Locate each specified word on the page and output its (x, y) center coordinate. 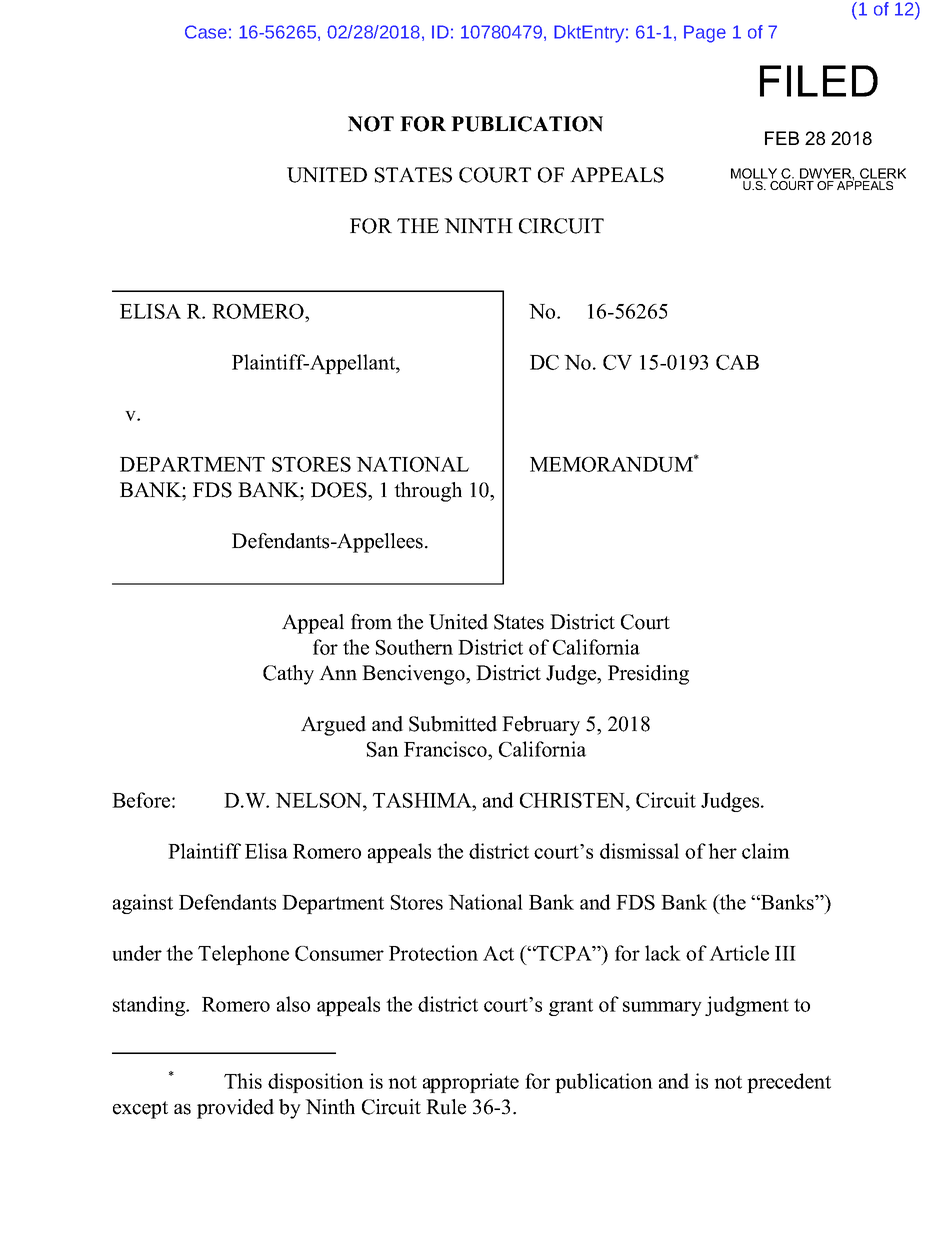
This (243, 1081)
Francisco (446, 750)
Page (705, 34)
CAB (737, 362)
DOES (340, 490)
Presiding (648, 675)
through (428, 492)
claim (766, 851)
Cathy (288, 675)
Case (206, 32)
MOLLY (754, 175)
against (143, 904)
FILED (819, 81)
